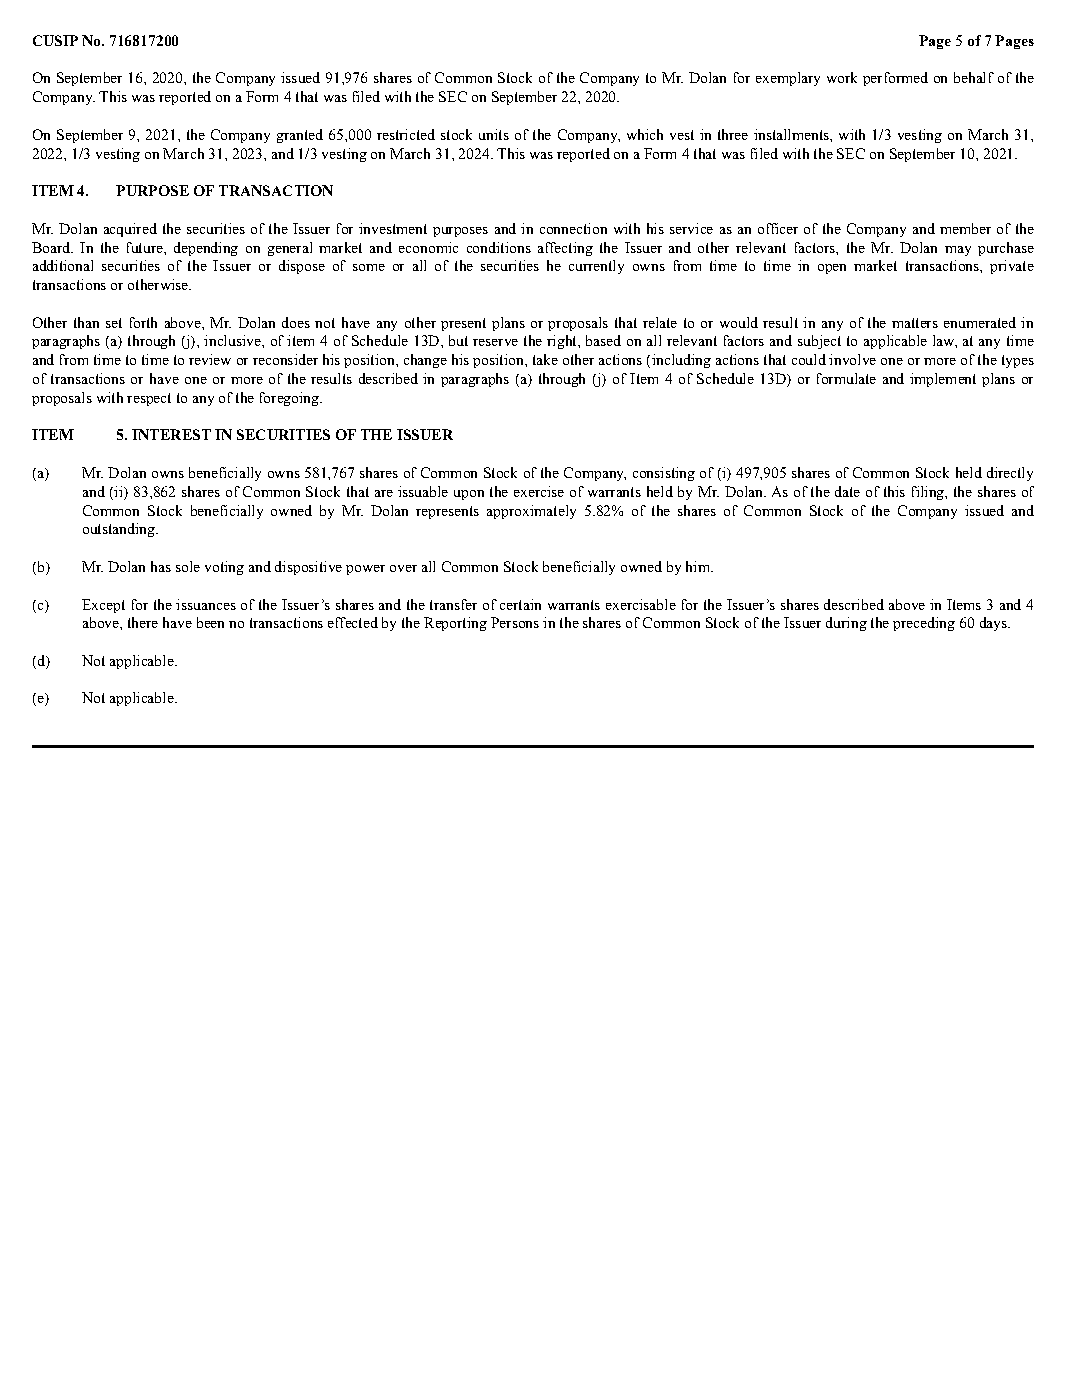 The width and height of the page is (1065, 1378). I want to click on preceding, so click(924, 624).
